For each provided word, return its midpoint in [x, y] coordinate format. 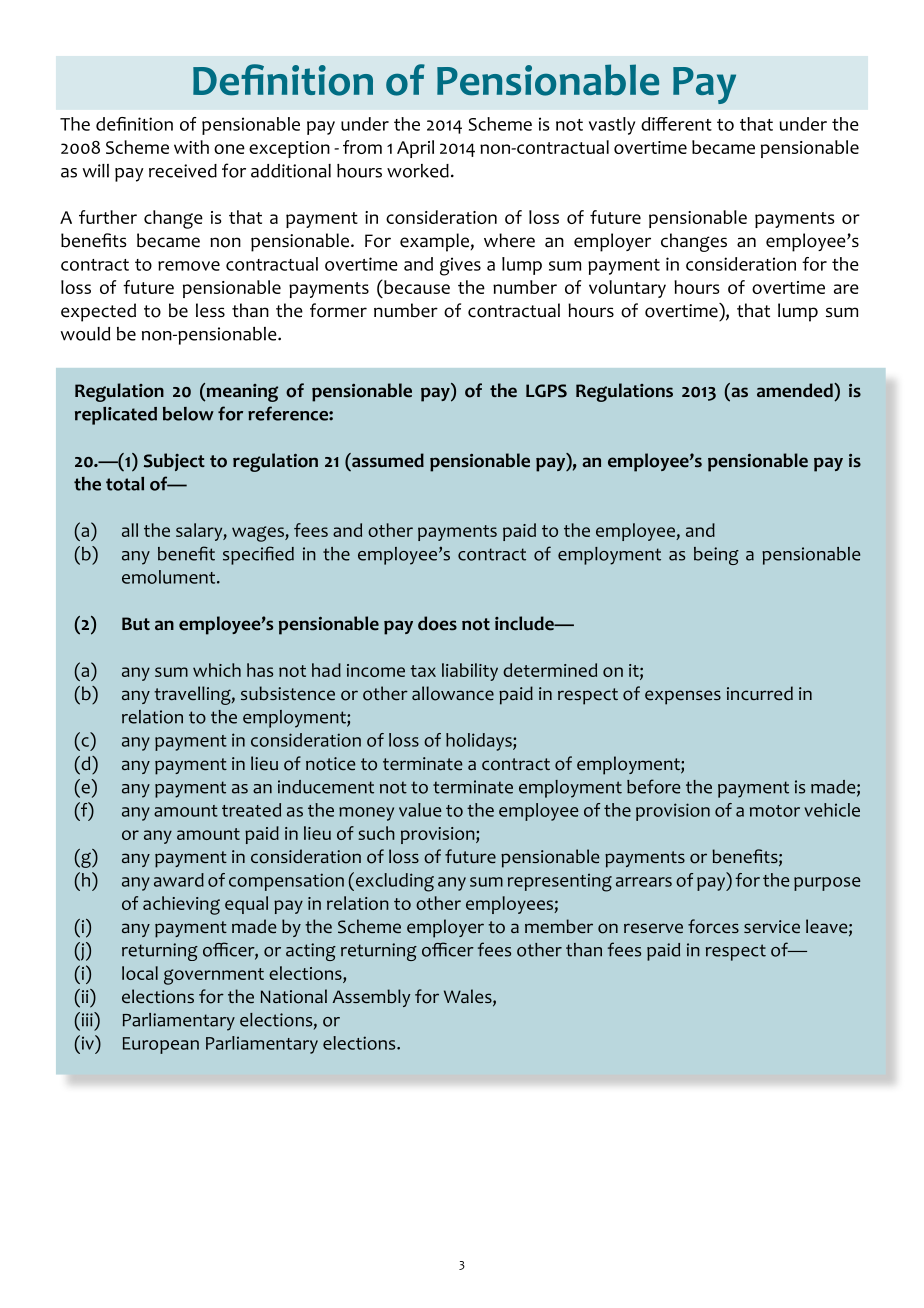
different [676, 124]
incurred [760, 693]
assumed [387, 460]
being [716, 556]
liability [470, 672]
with [191, 147]
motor [775, 811]
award [179, 880]
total [125, 484]
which [217, 670]
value [420, 810]
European [161, 1045]
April [415, 149]
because [416, 287]
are [846, 289]
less [210, 310]
